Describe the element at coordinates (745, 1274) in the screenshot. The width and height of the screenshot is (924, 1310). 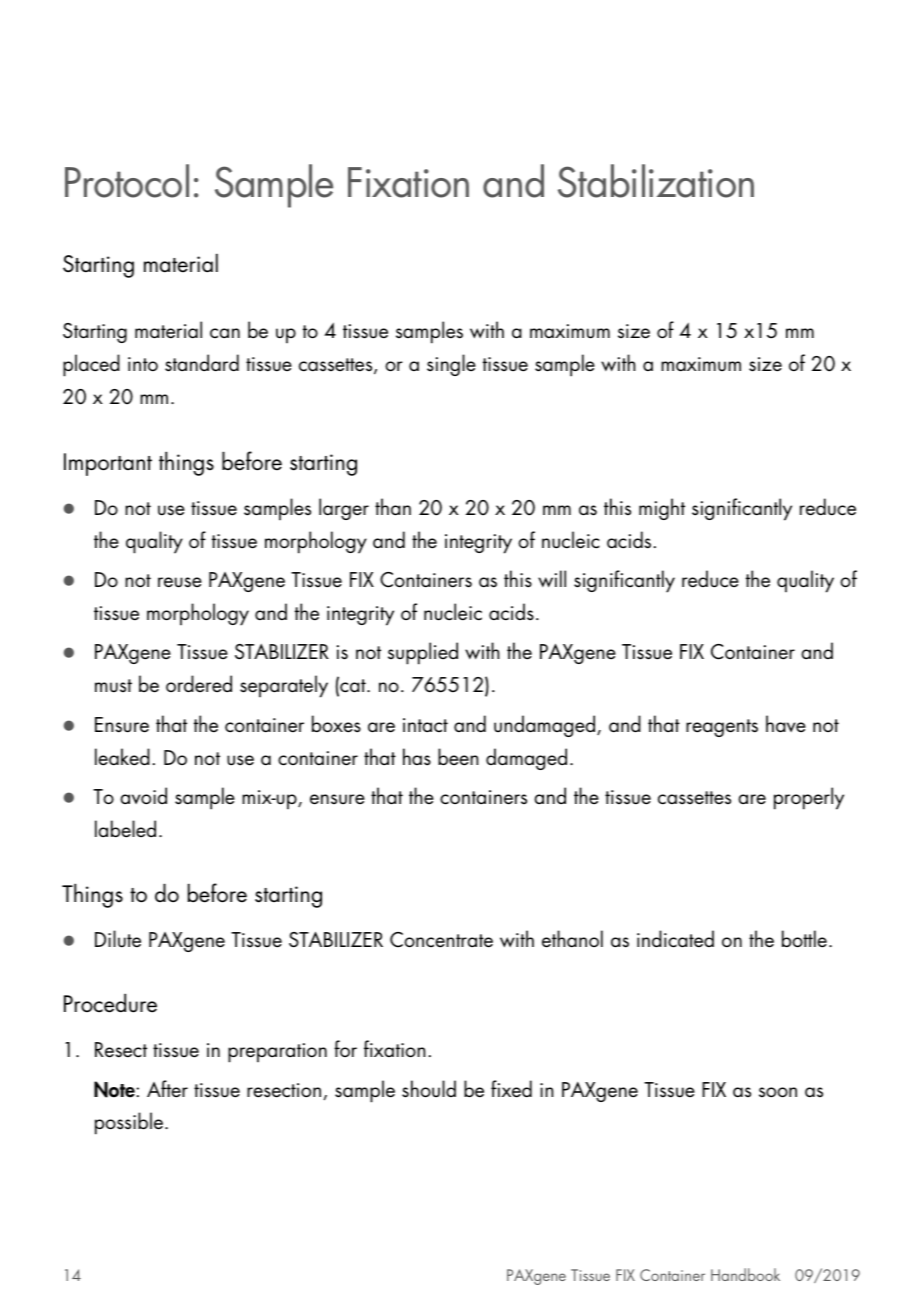
I see `Handbook` at that location.
